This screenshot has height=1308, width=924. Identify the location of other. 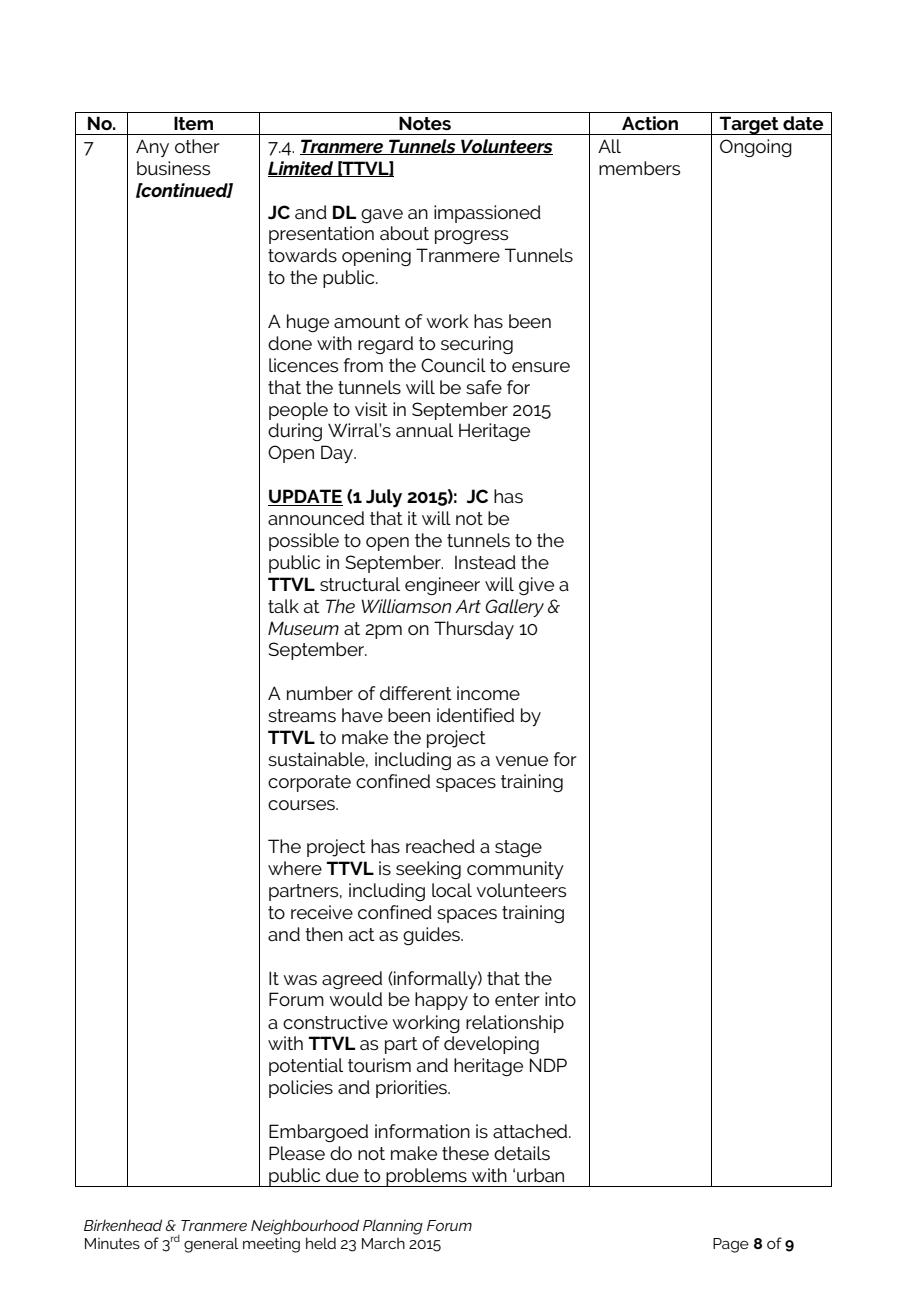
(197, 146).
